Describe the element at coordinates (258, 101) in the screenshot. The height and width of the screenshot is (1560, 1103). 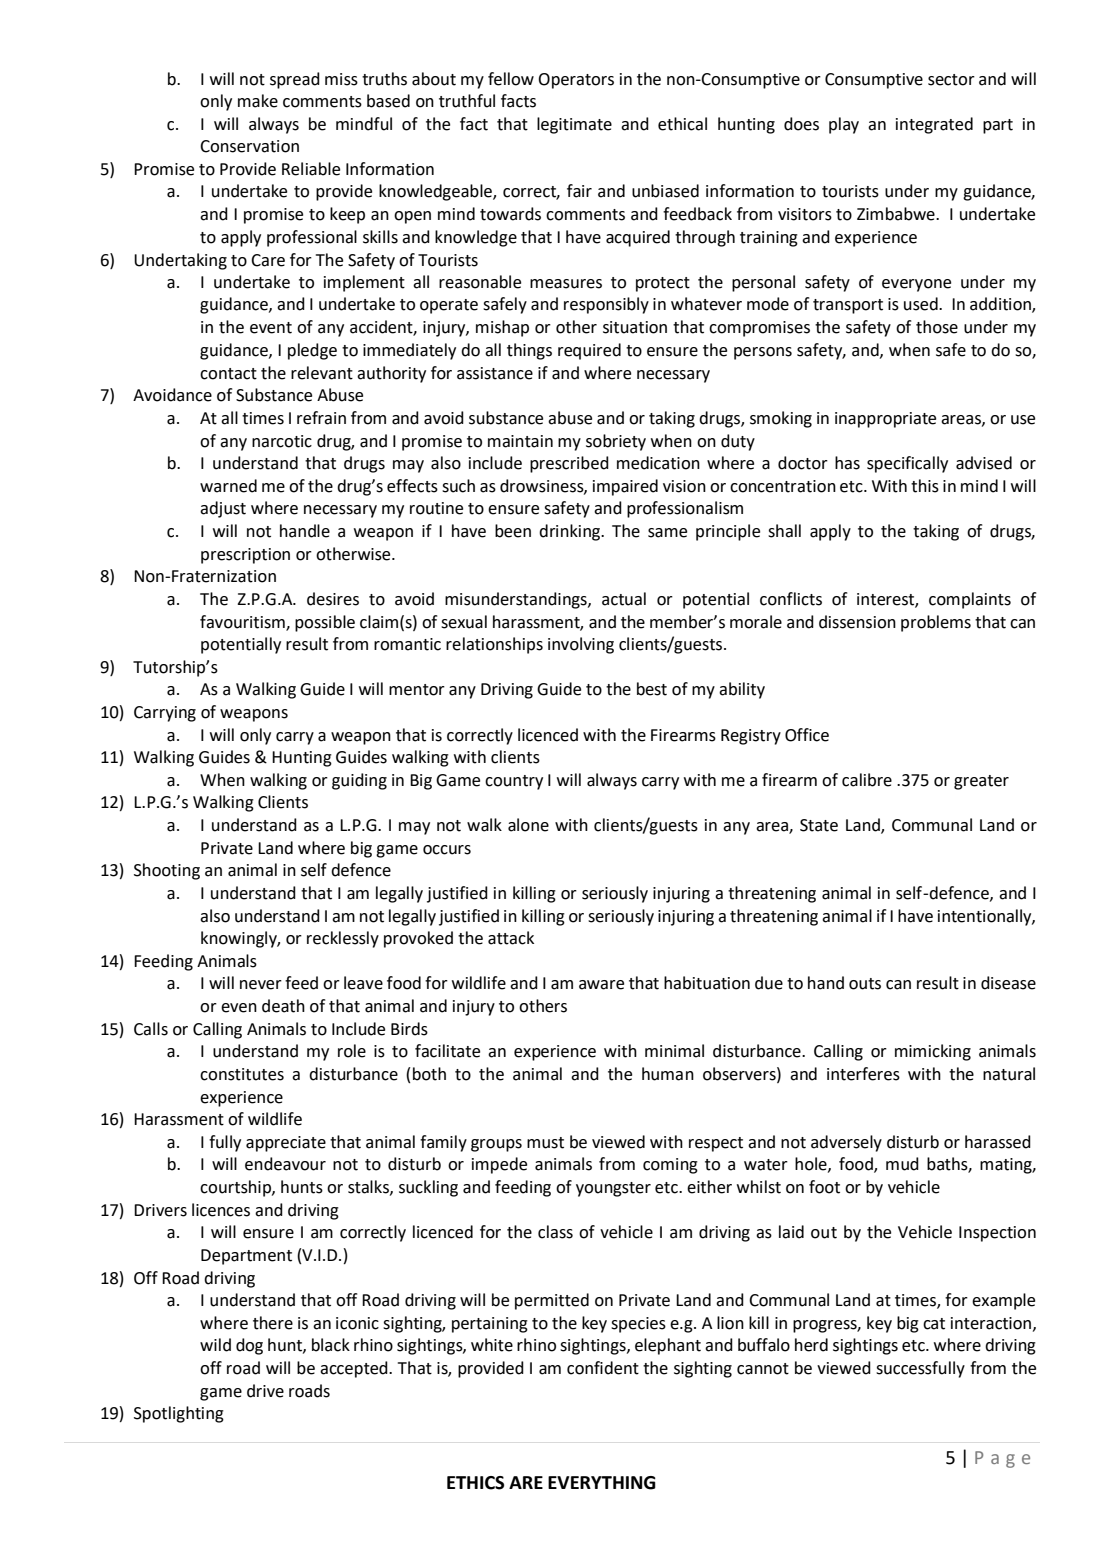
I see `make` at that location.
